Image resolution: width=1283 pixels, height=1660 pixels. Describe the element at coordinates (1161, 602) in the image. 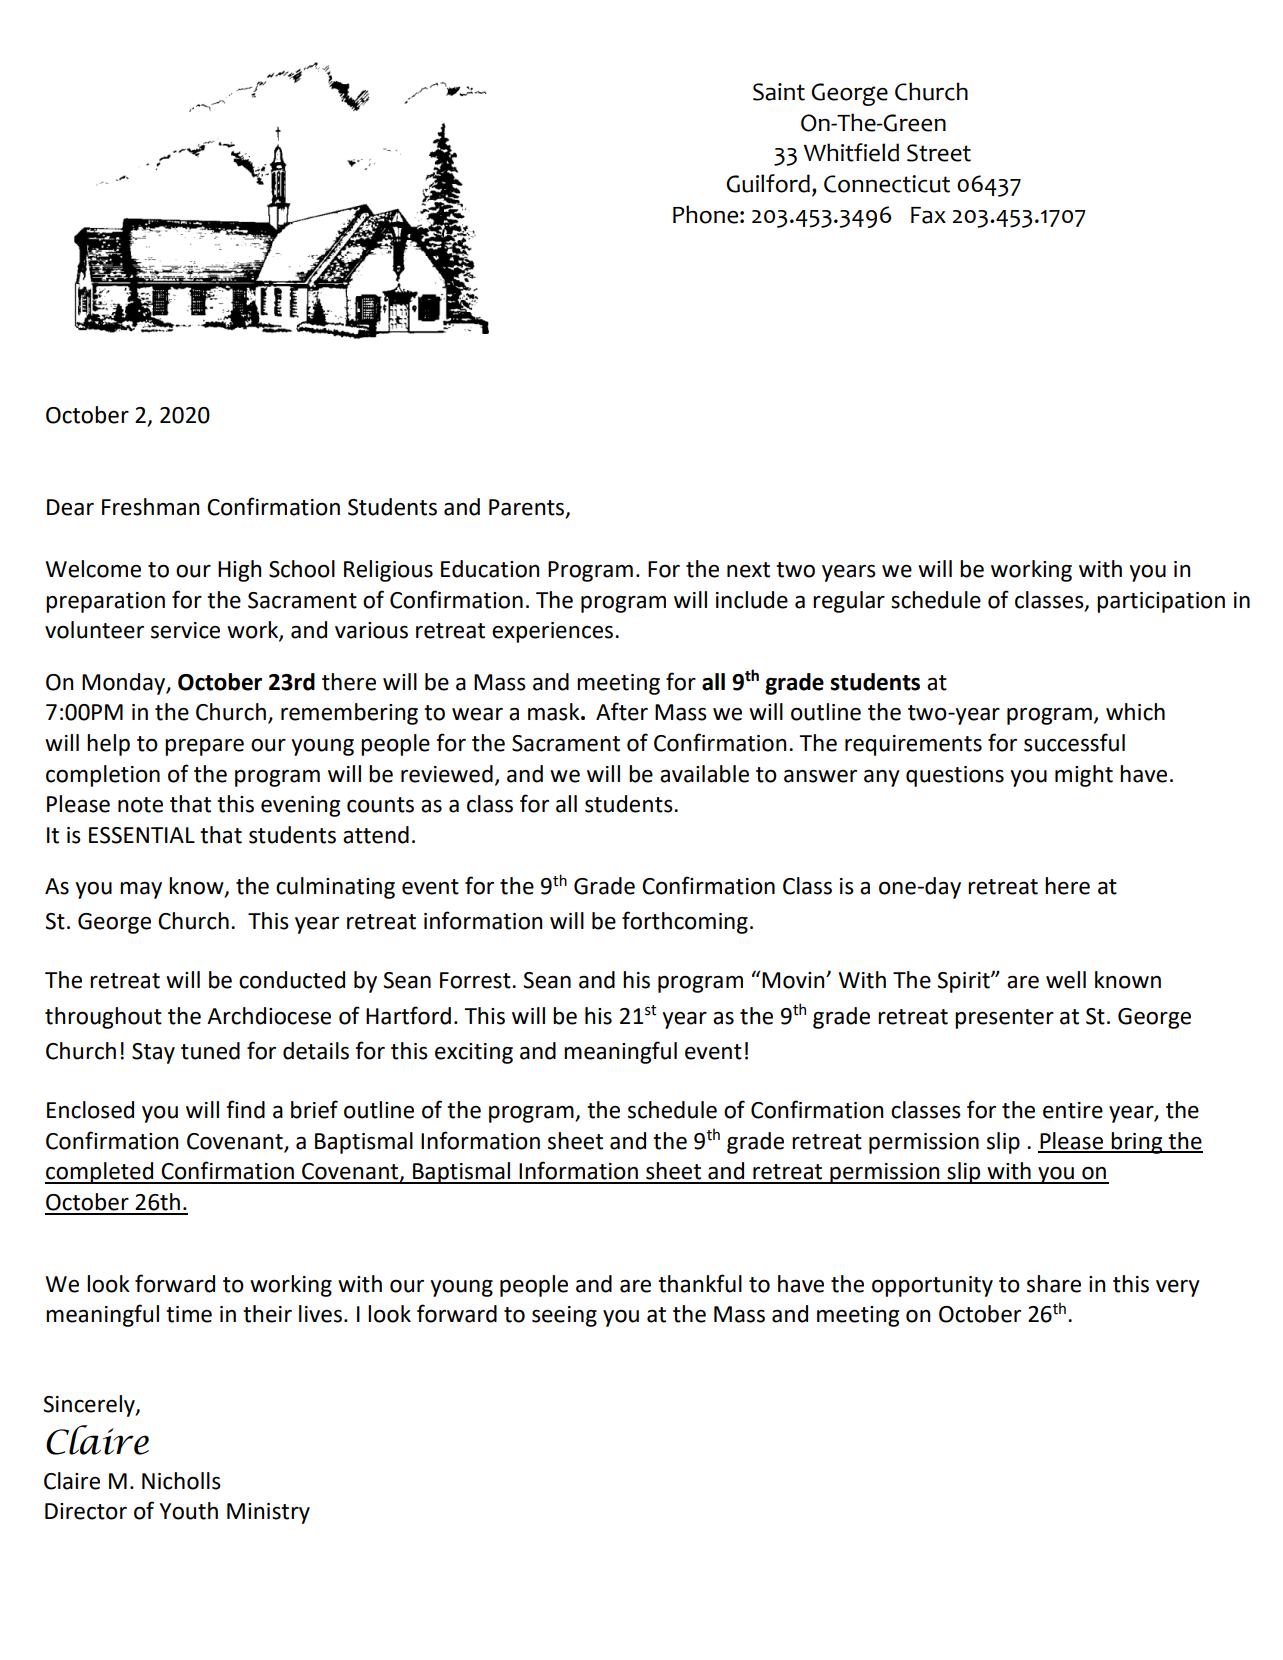

I see `participation` at that location.
